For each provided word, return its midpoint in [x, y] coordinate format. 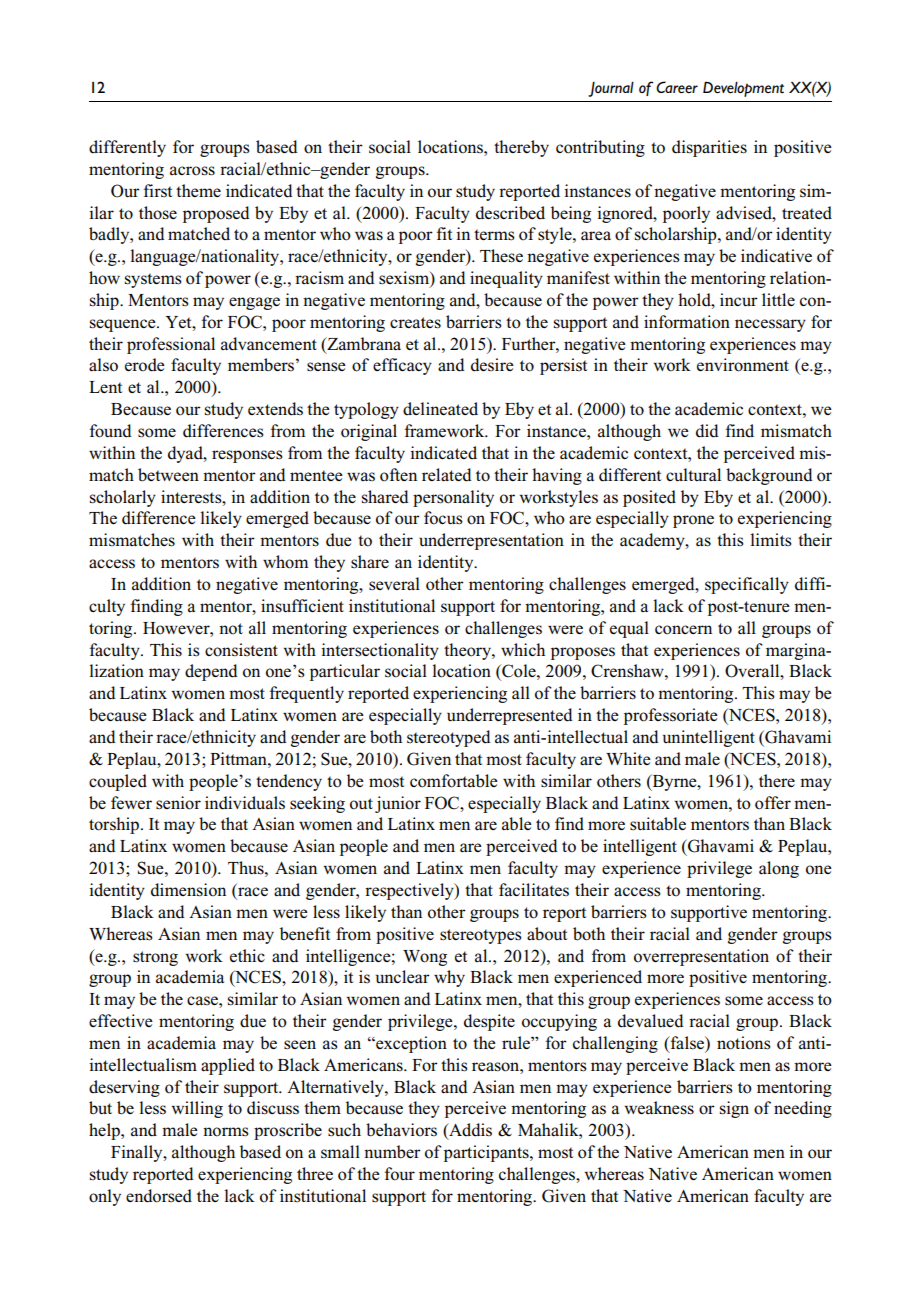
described [510, 213]
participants [487, 1153]
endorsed [159, 1196]
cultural [693, 475]
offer [773, 803]
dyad [186, 454]
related [447, 475]
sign [734, 1109]
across [192, 171]
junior [398, 804]
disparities [709, 148]
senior [178, 803]
